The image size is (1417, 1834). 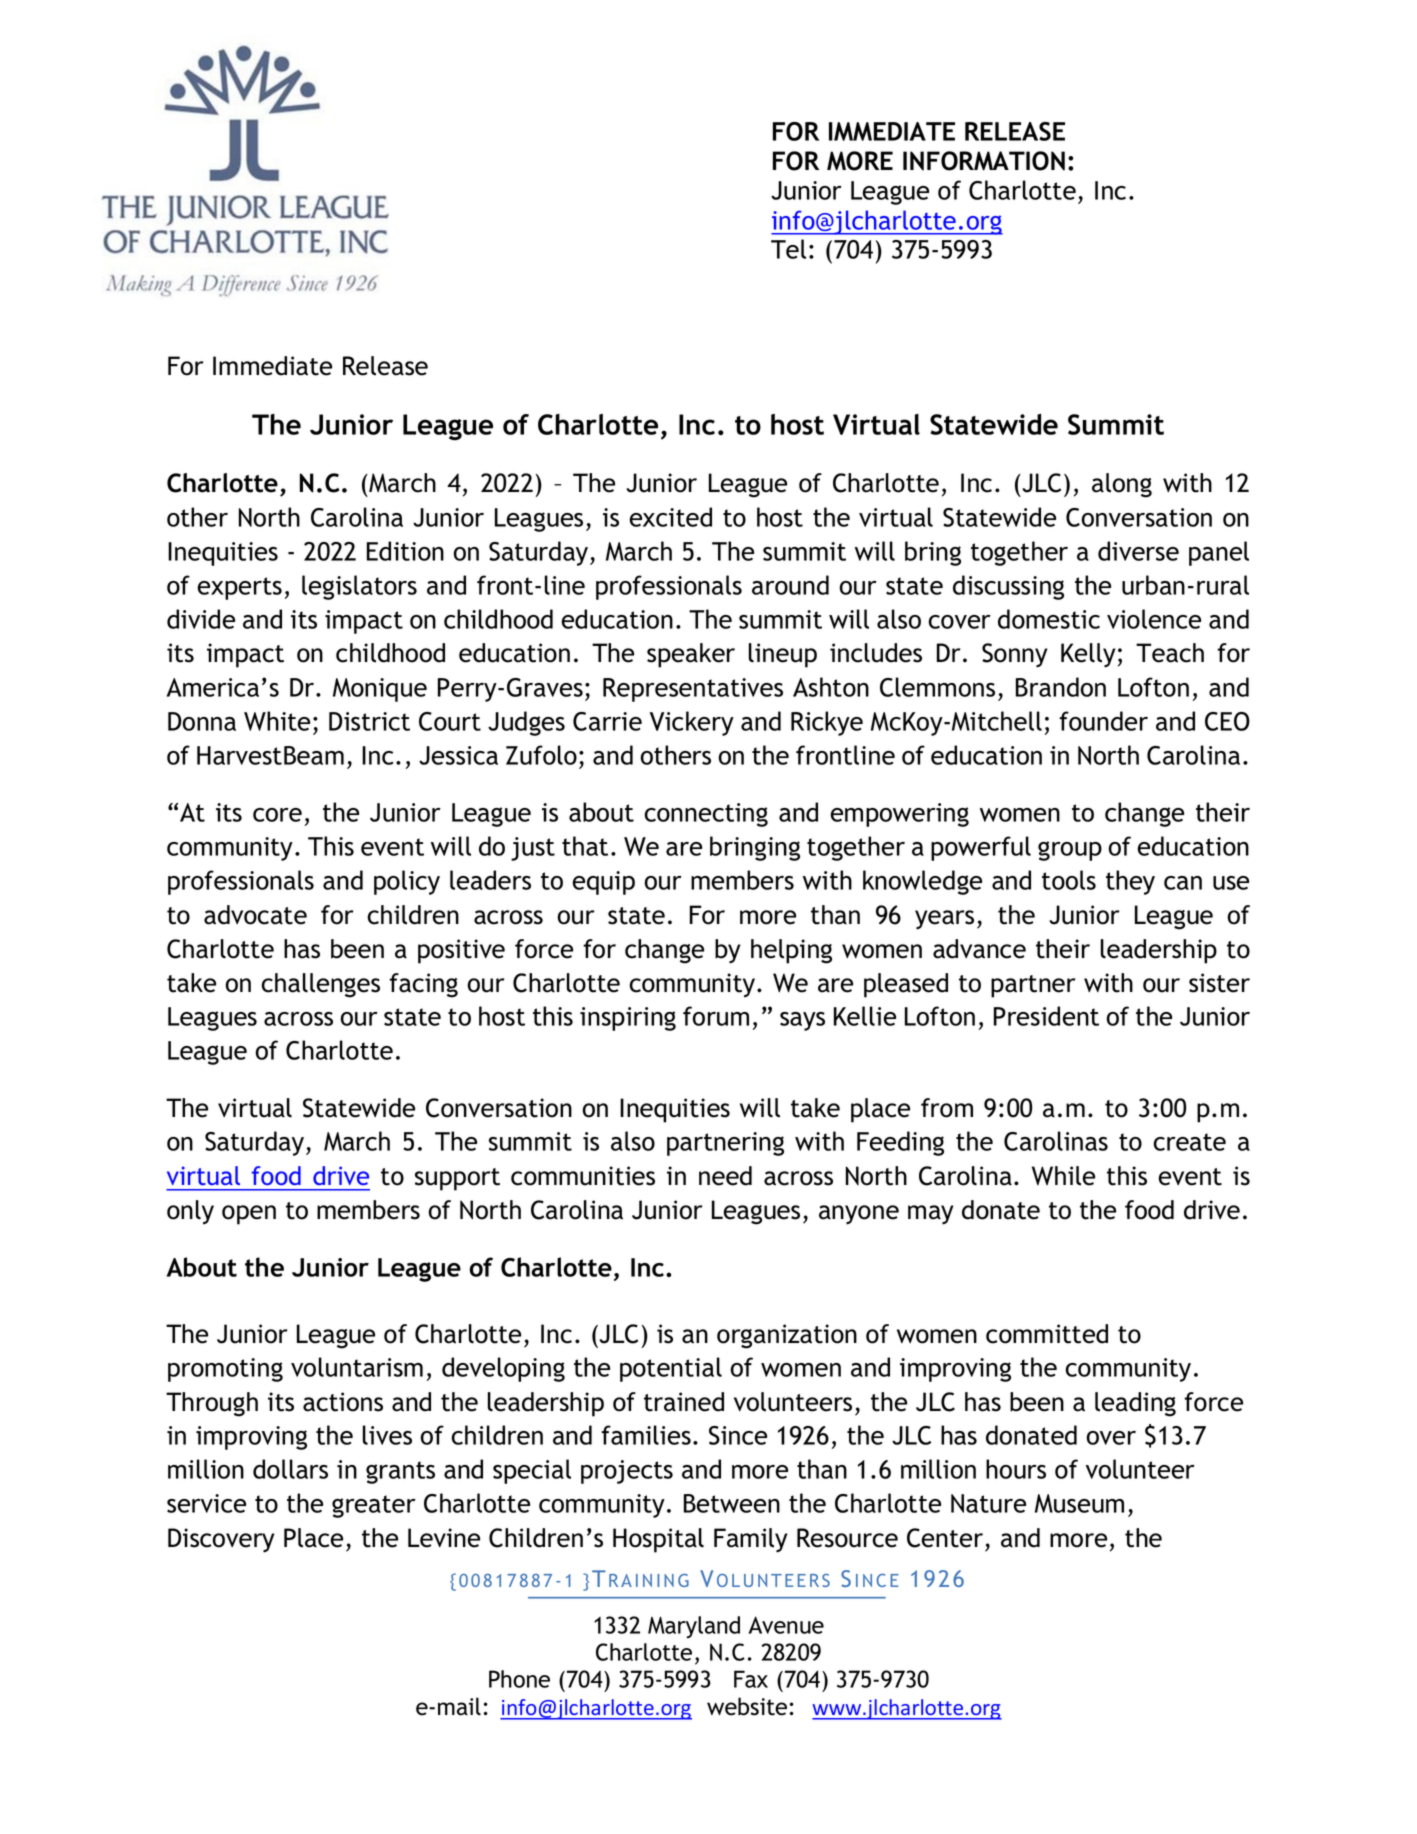 I want to click on challenges, so click(x=320, y=985).
